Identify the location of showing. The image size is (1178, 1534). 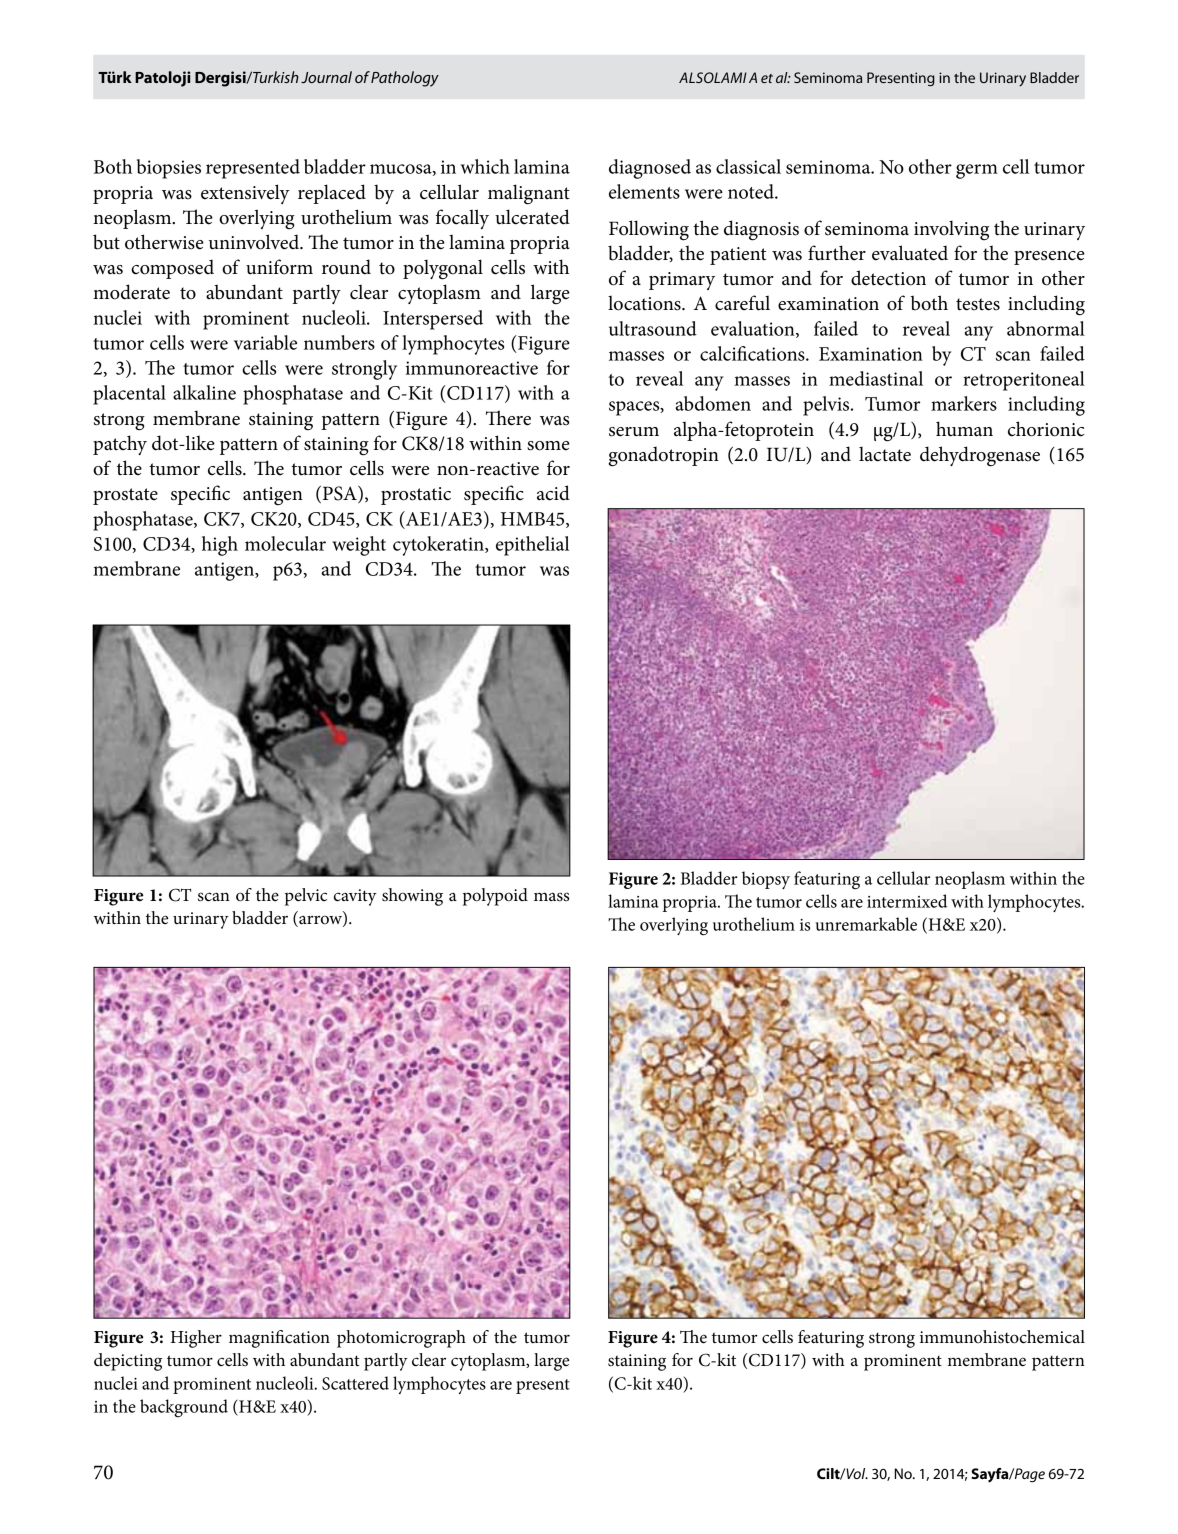
(412, 897).
